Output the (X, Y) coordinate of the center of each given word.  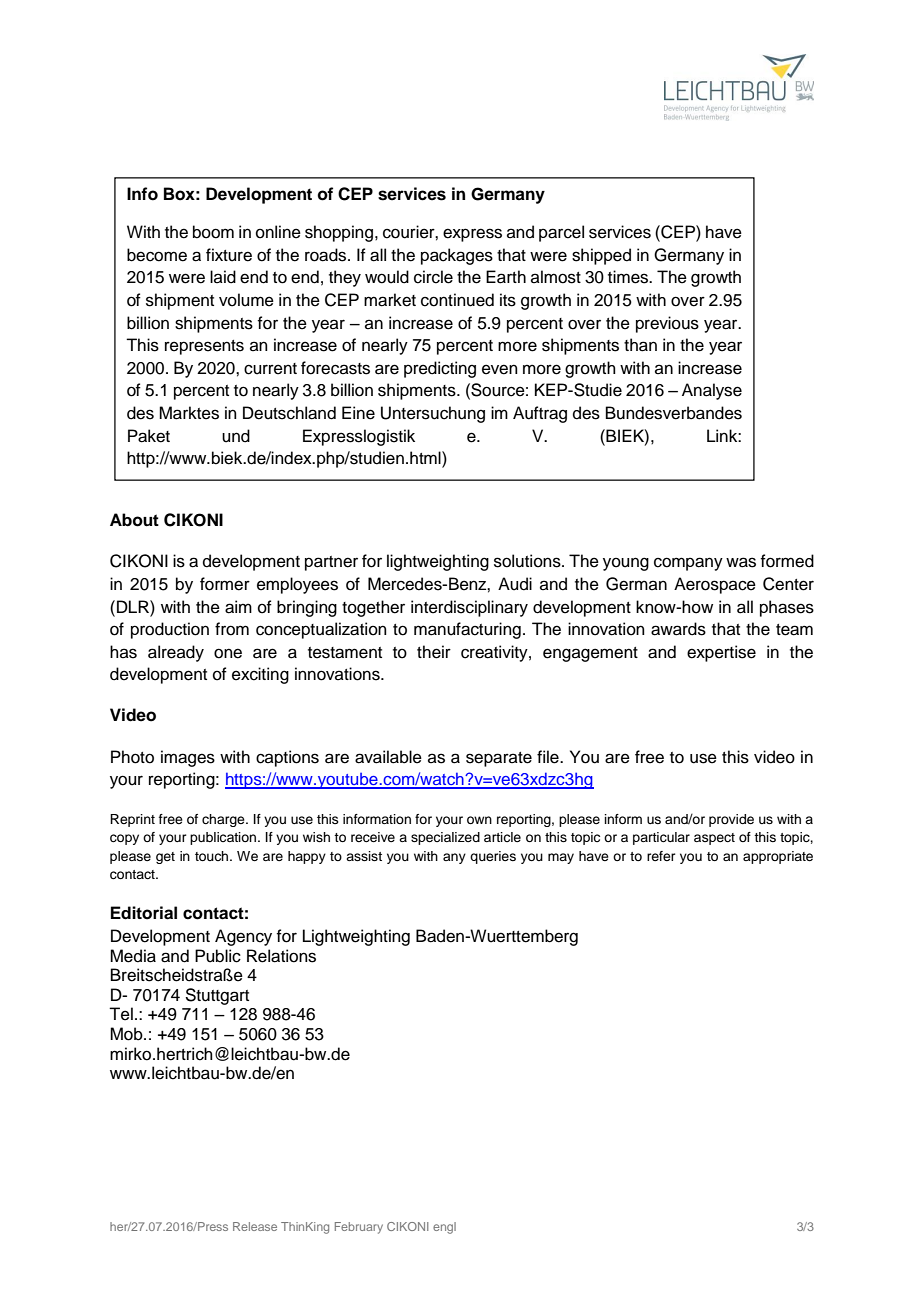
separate (499, 759)
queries (493, 857)
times (629, 277)
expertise (721, 653)
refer (661, 856)
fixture (229, 255)
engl (444, 1228)
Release (255, 1226)
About (134, 520)
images (188, 758)
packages (457, 256)
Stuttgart (217, 996)
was (741, 562)
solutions (528, 561)
